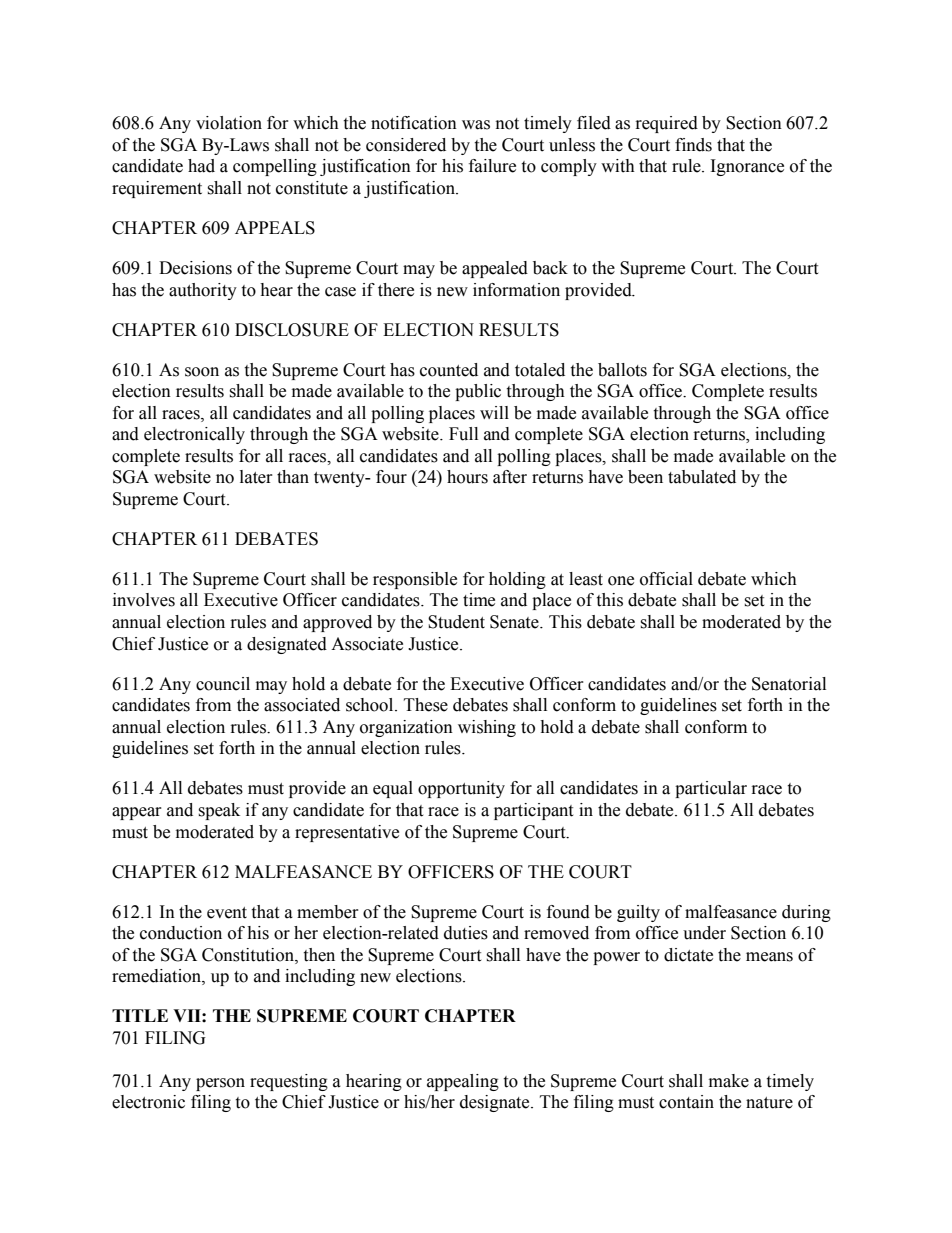  I want to click on hours, so click(467, 477).
